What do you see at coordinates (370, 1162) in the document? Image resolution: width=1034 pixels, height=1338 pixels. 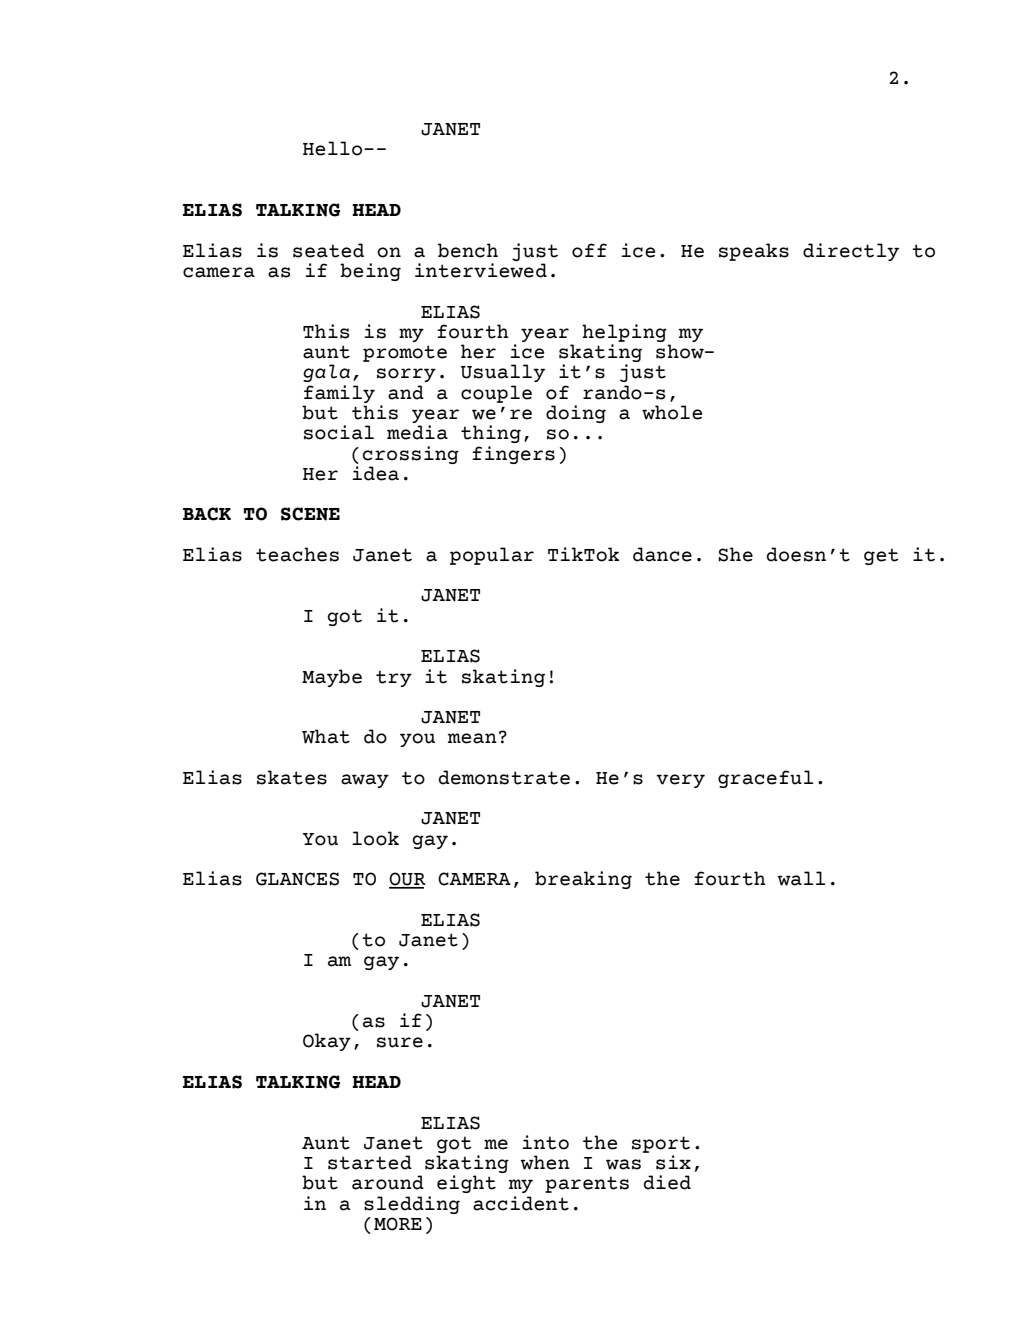 I see `started` at bounding box center [370, 1162].
